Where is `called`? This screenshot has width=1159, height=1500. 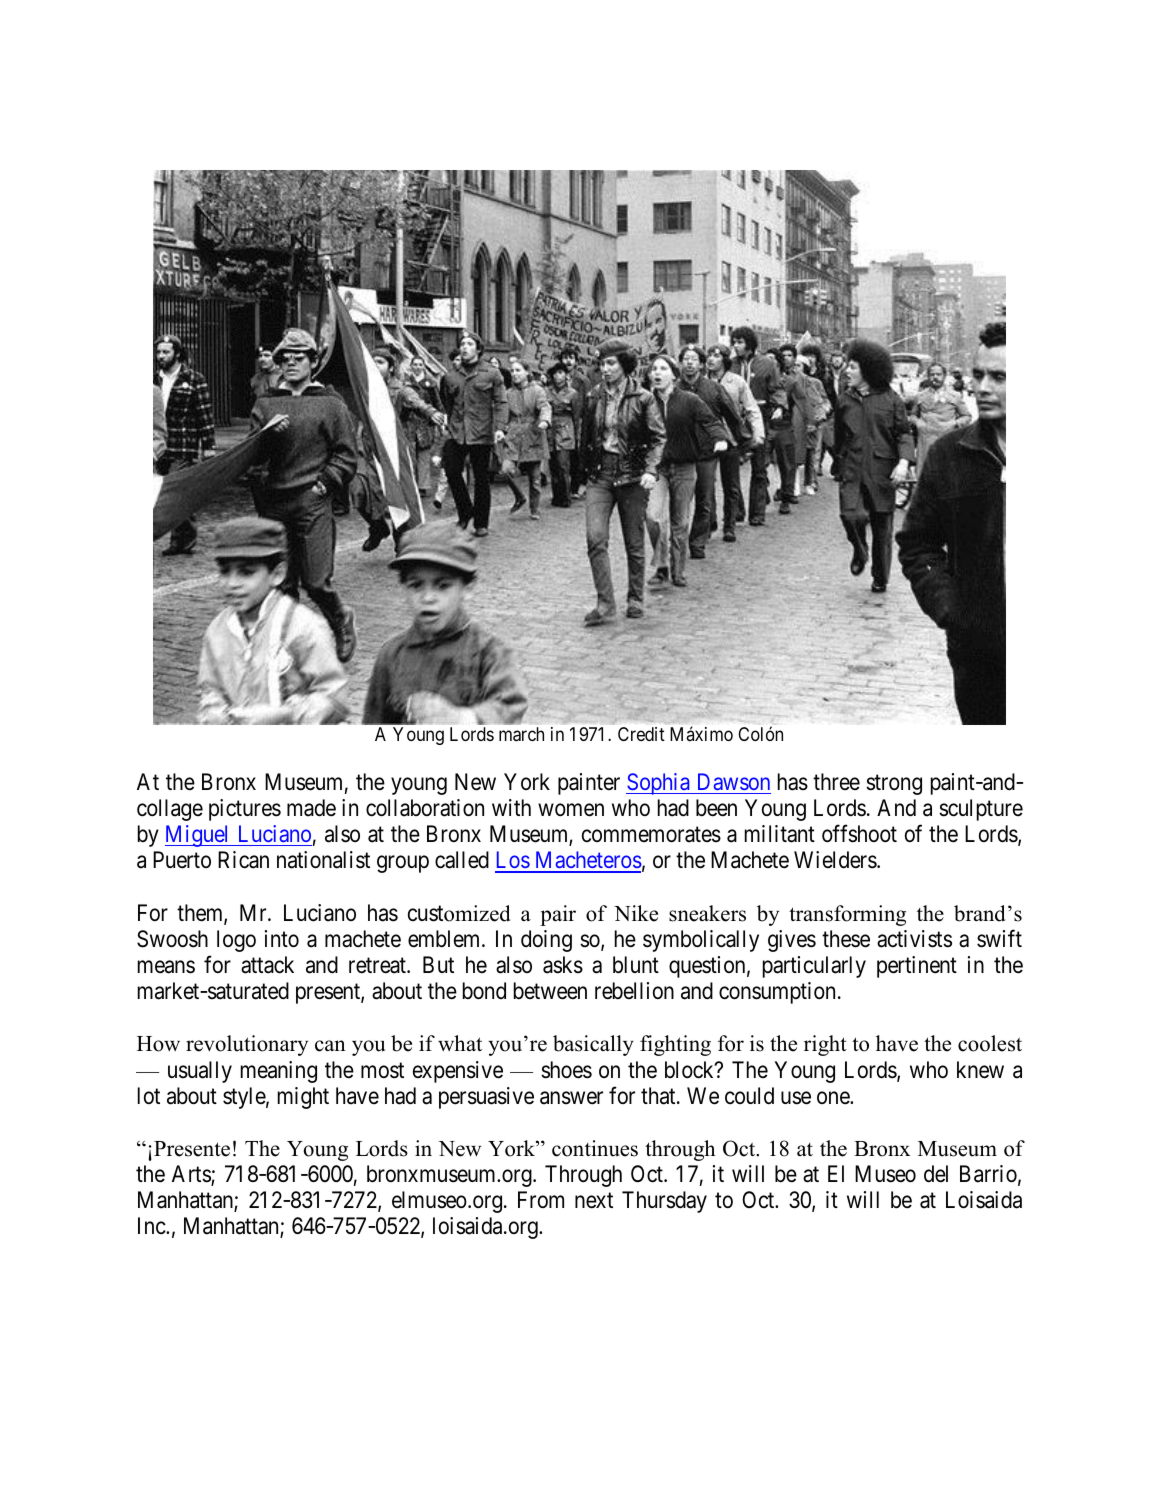
called is located at coordinates (462, 860).
